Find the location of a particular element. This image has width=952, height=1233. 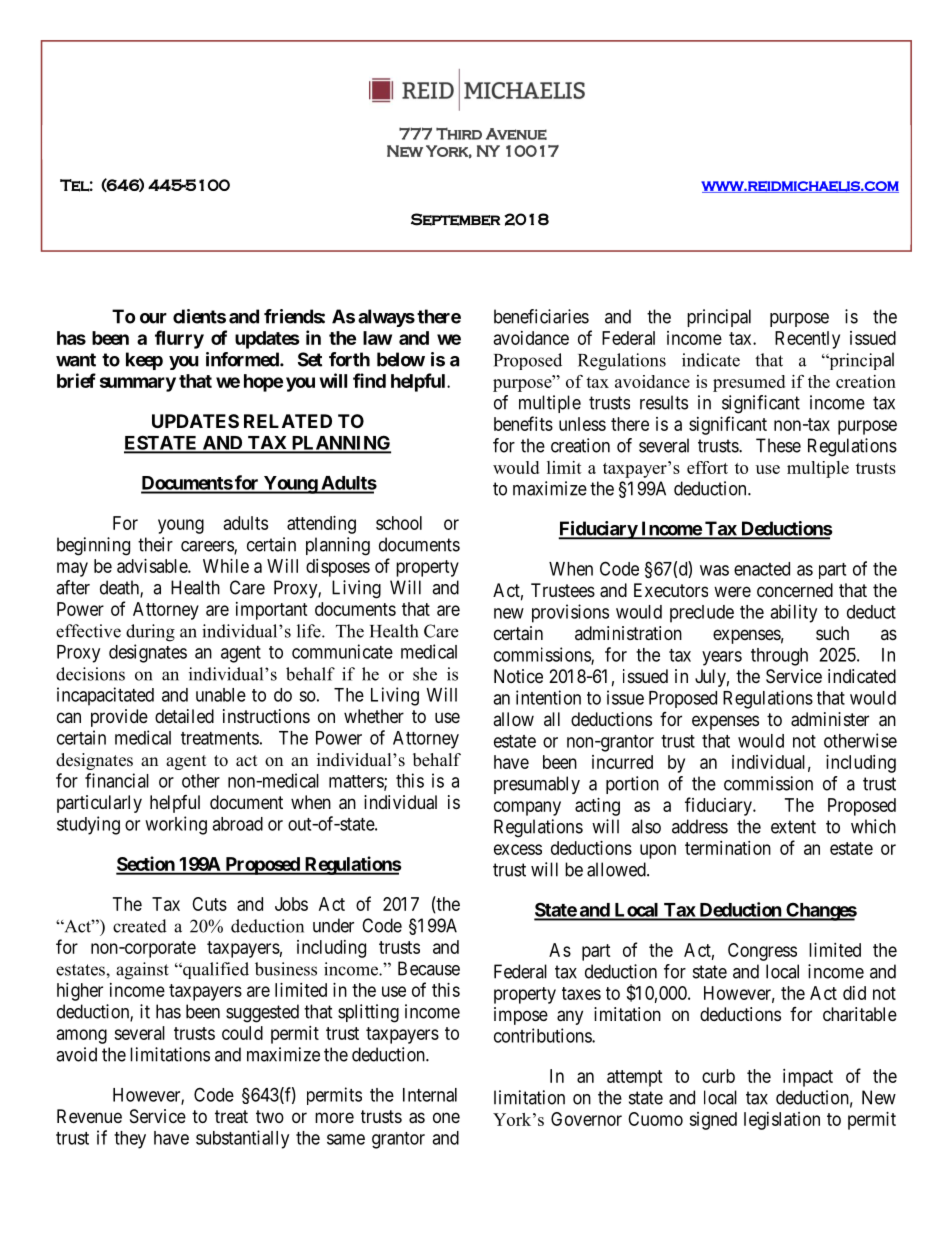

Avenue is located at coordinates (516, 134).
